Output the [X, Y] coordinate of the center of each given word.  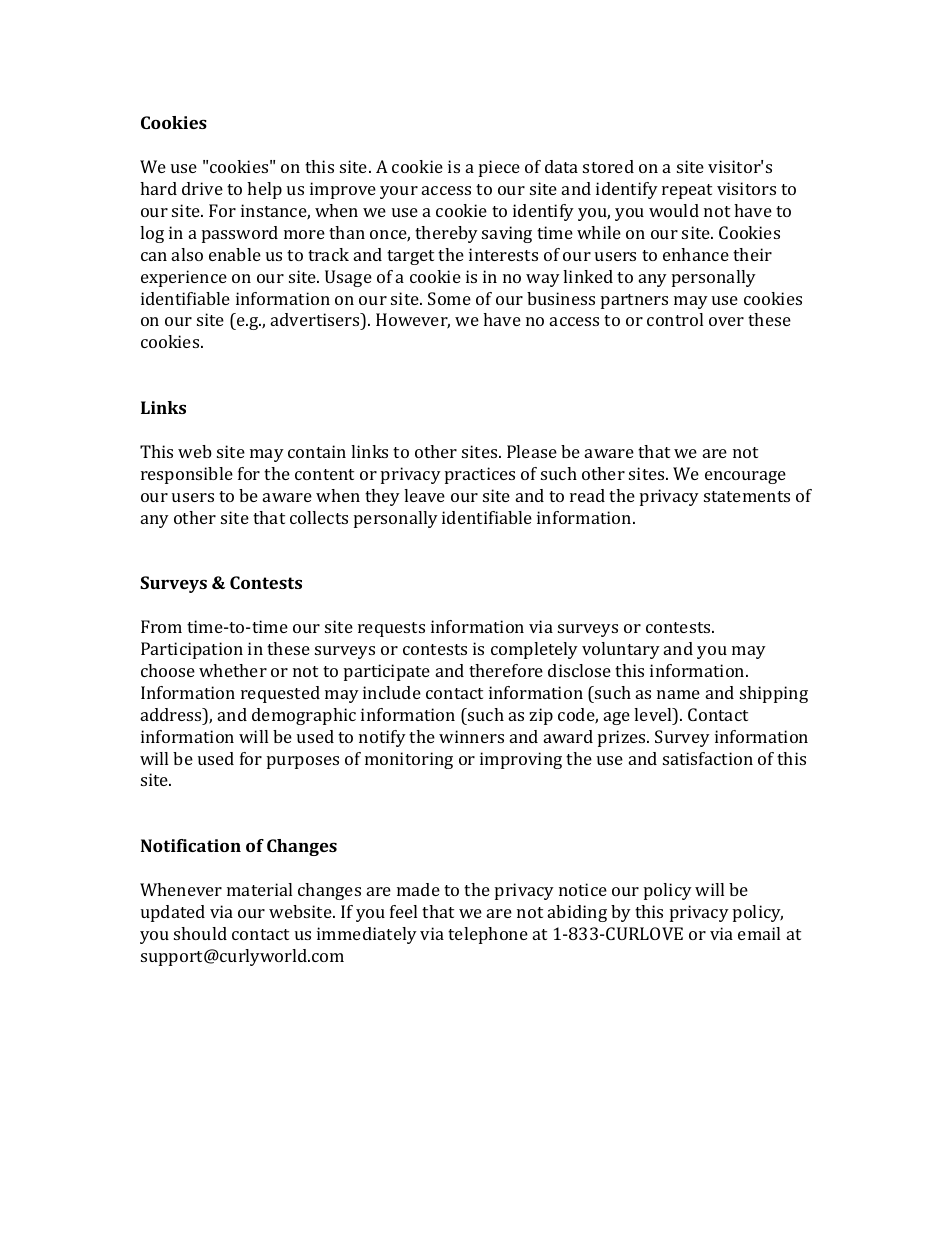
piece [499, 168]
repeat [687, 191]
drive [202, 188]
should [200, 933]
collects [319, 517]
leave [424, 495]
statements [747, 496]
